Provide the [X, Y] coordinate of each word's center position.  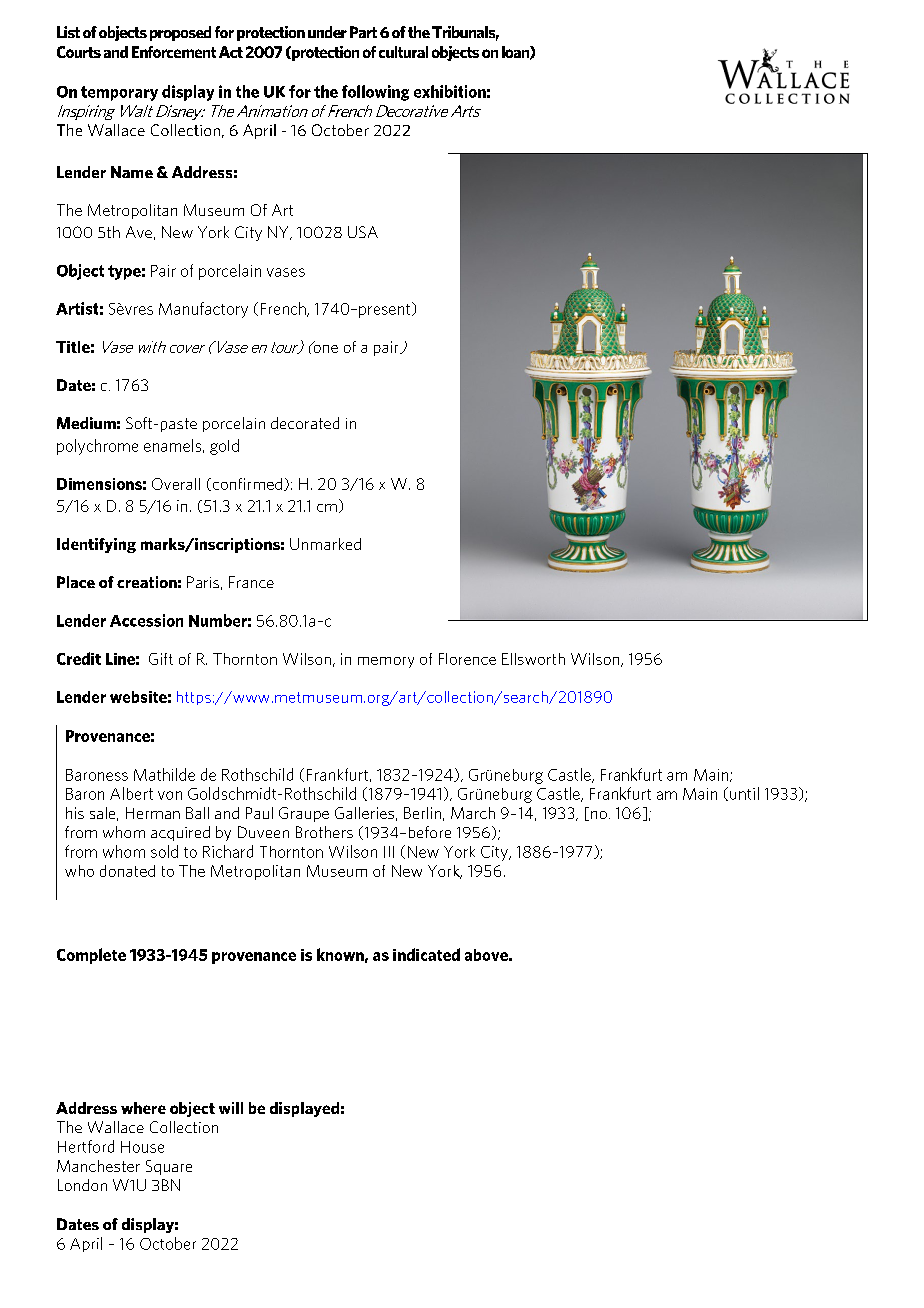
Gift [161, 659]
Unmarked [325, 544]
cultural [403, 52]
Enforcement [174, 52]
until [744, 793]
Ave [139, 232]
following [375, 93]
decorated [305, 423]
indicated [426, 954]
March [473, 813]
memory [386, 662]
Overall [176, 484]
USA [363, 232]
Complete [91, 956]
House [142, 1147]
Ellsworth [533, 659]
